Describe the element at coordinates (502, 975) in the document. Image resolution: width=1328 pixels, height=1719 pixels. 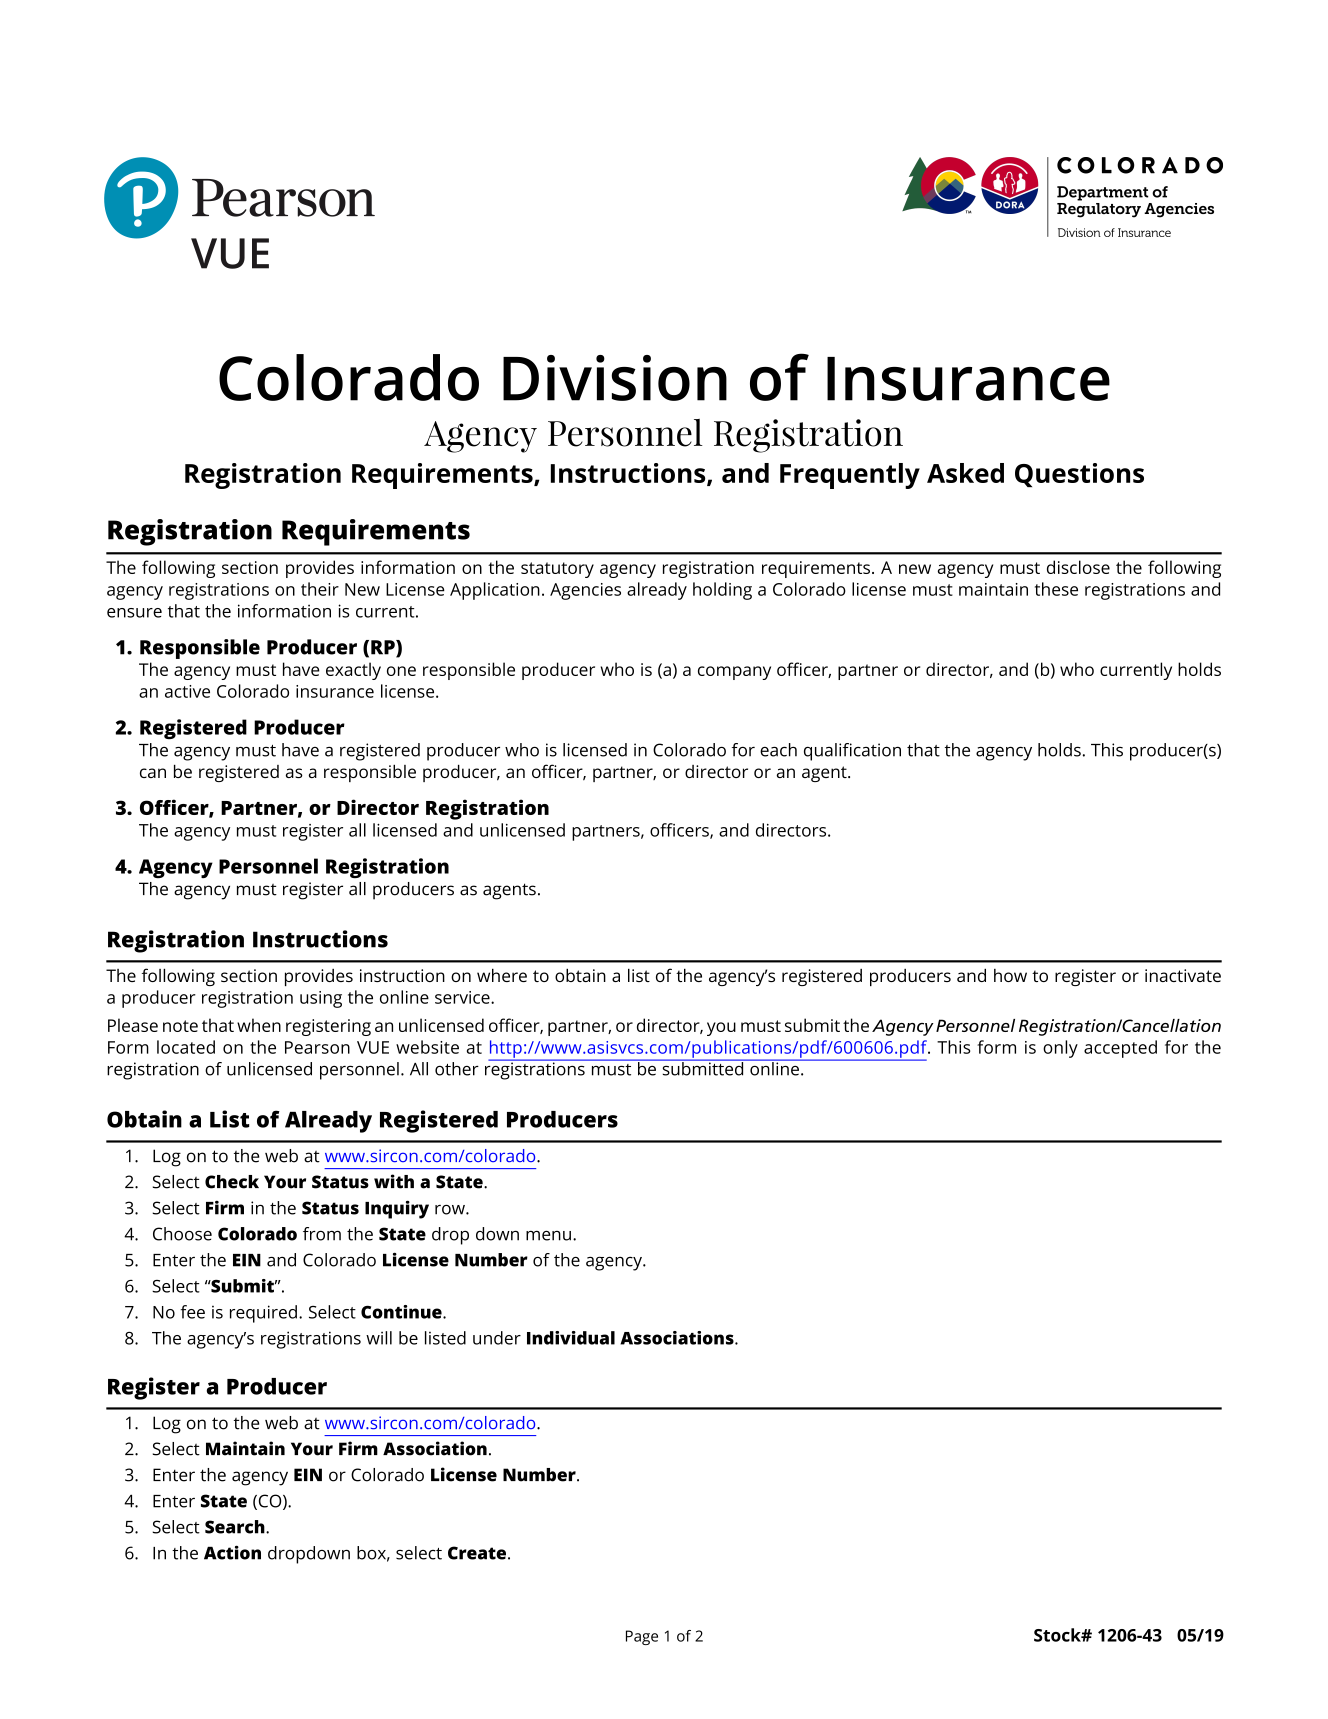
I see `where` at that location.
